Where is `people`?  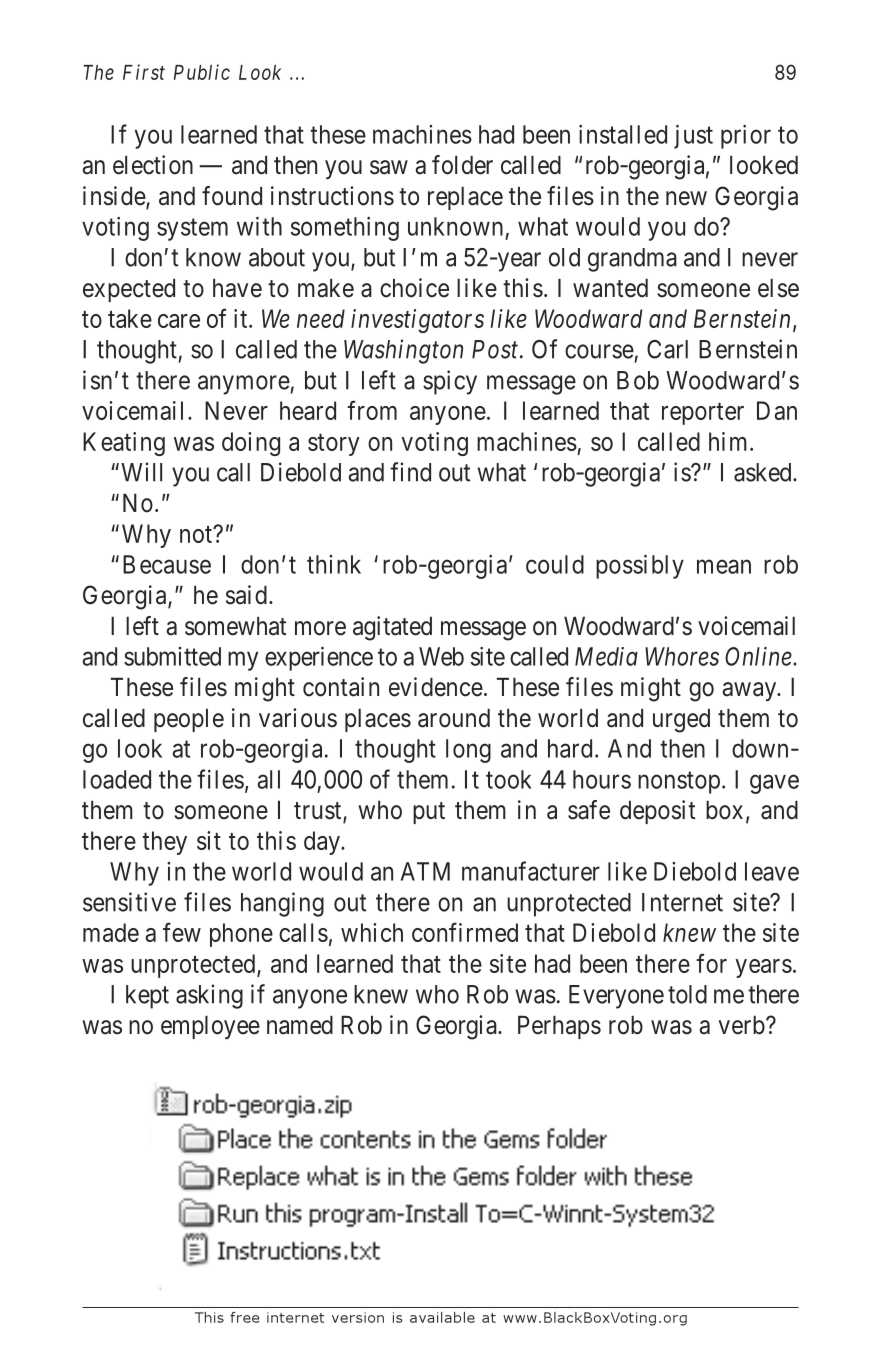
people is located at coordinates (189, 720).
